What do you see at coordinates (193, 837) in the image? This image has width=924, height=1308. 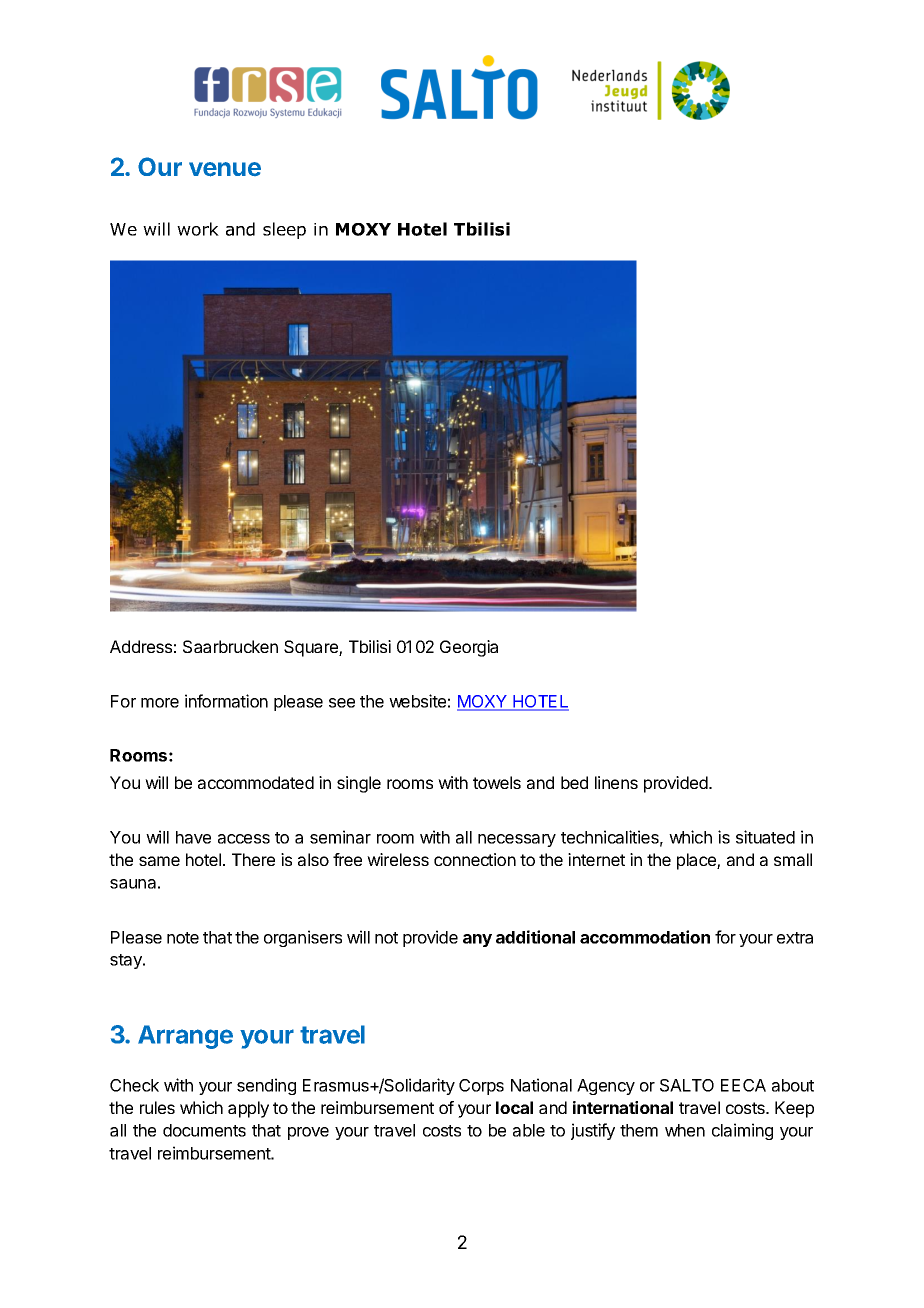 I see `have` at bounding box center [193, 837].
